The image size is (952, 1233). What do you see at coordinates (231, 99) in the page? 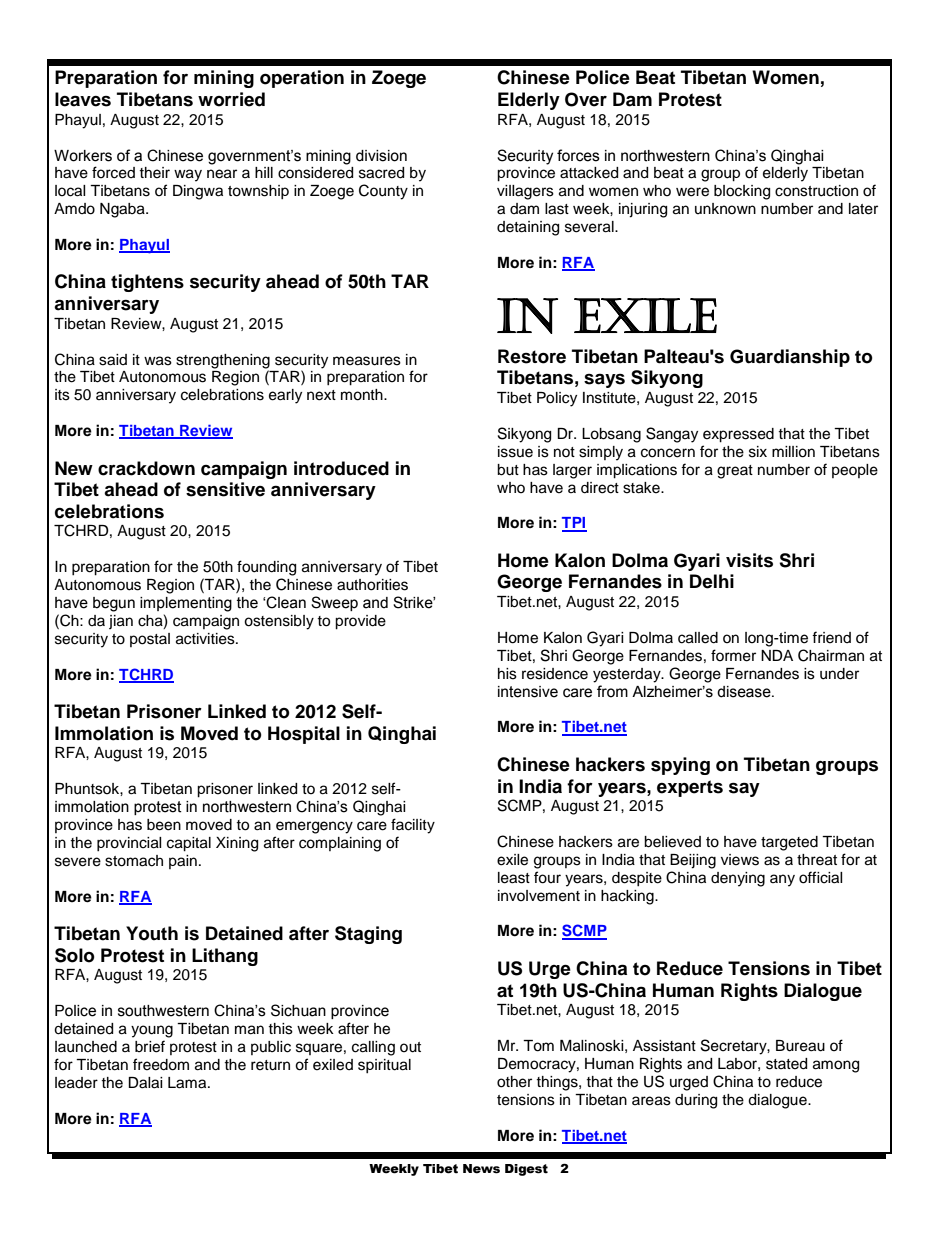
I see `worried` at bounding box center [231, 99].
